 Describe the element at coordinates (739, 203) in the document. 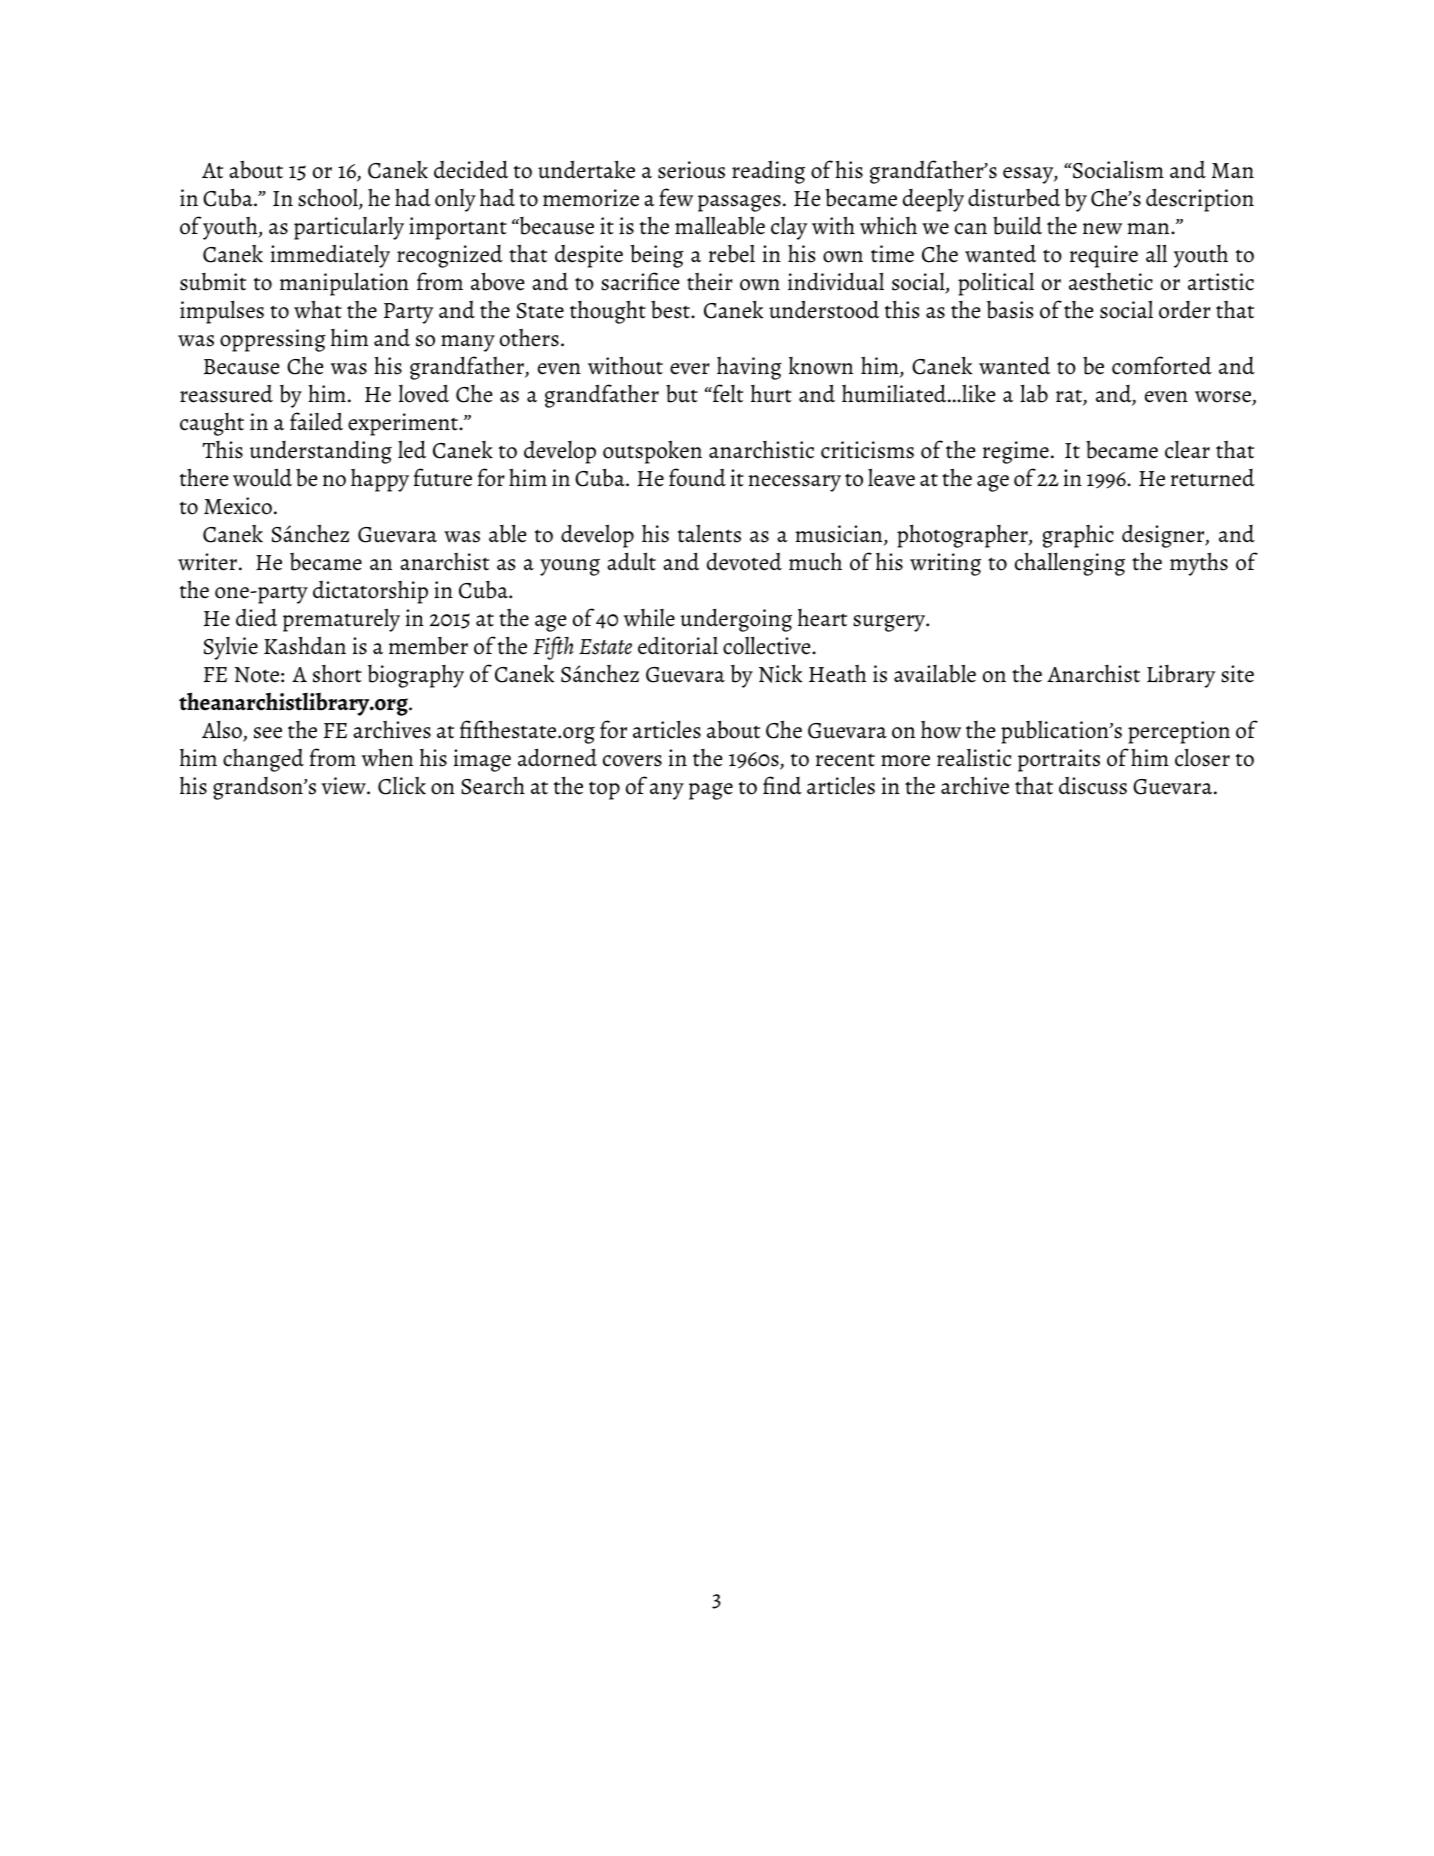

I see `passages` at that location.
